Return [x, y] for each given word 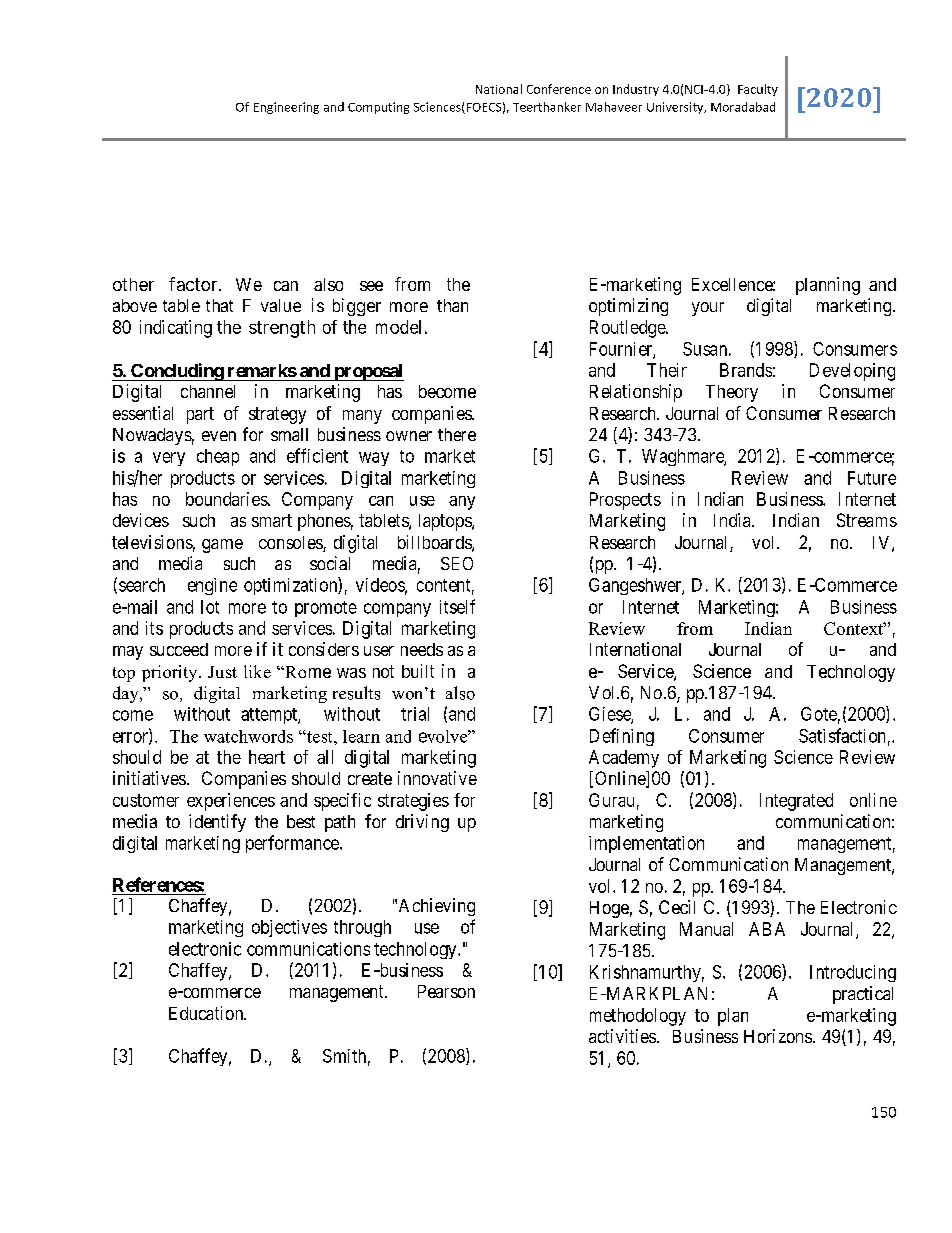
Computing [378, 108]
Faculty [758, 90]
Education [207, 1013]
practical [863, 995]
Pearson [446, 991]
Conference [559, 89]
